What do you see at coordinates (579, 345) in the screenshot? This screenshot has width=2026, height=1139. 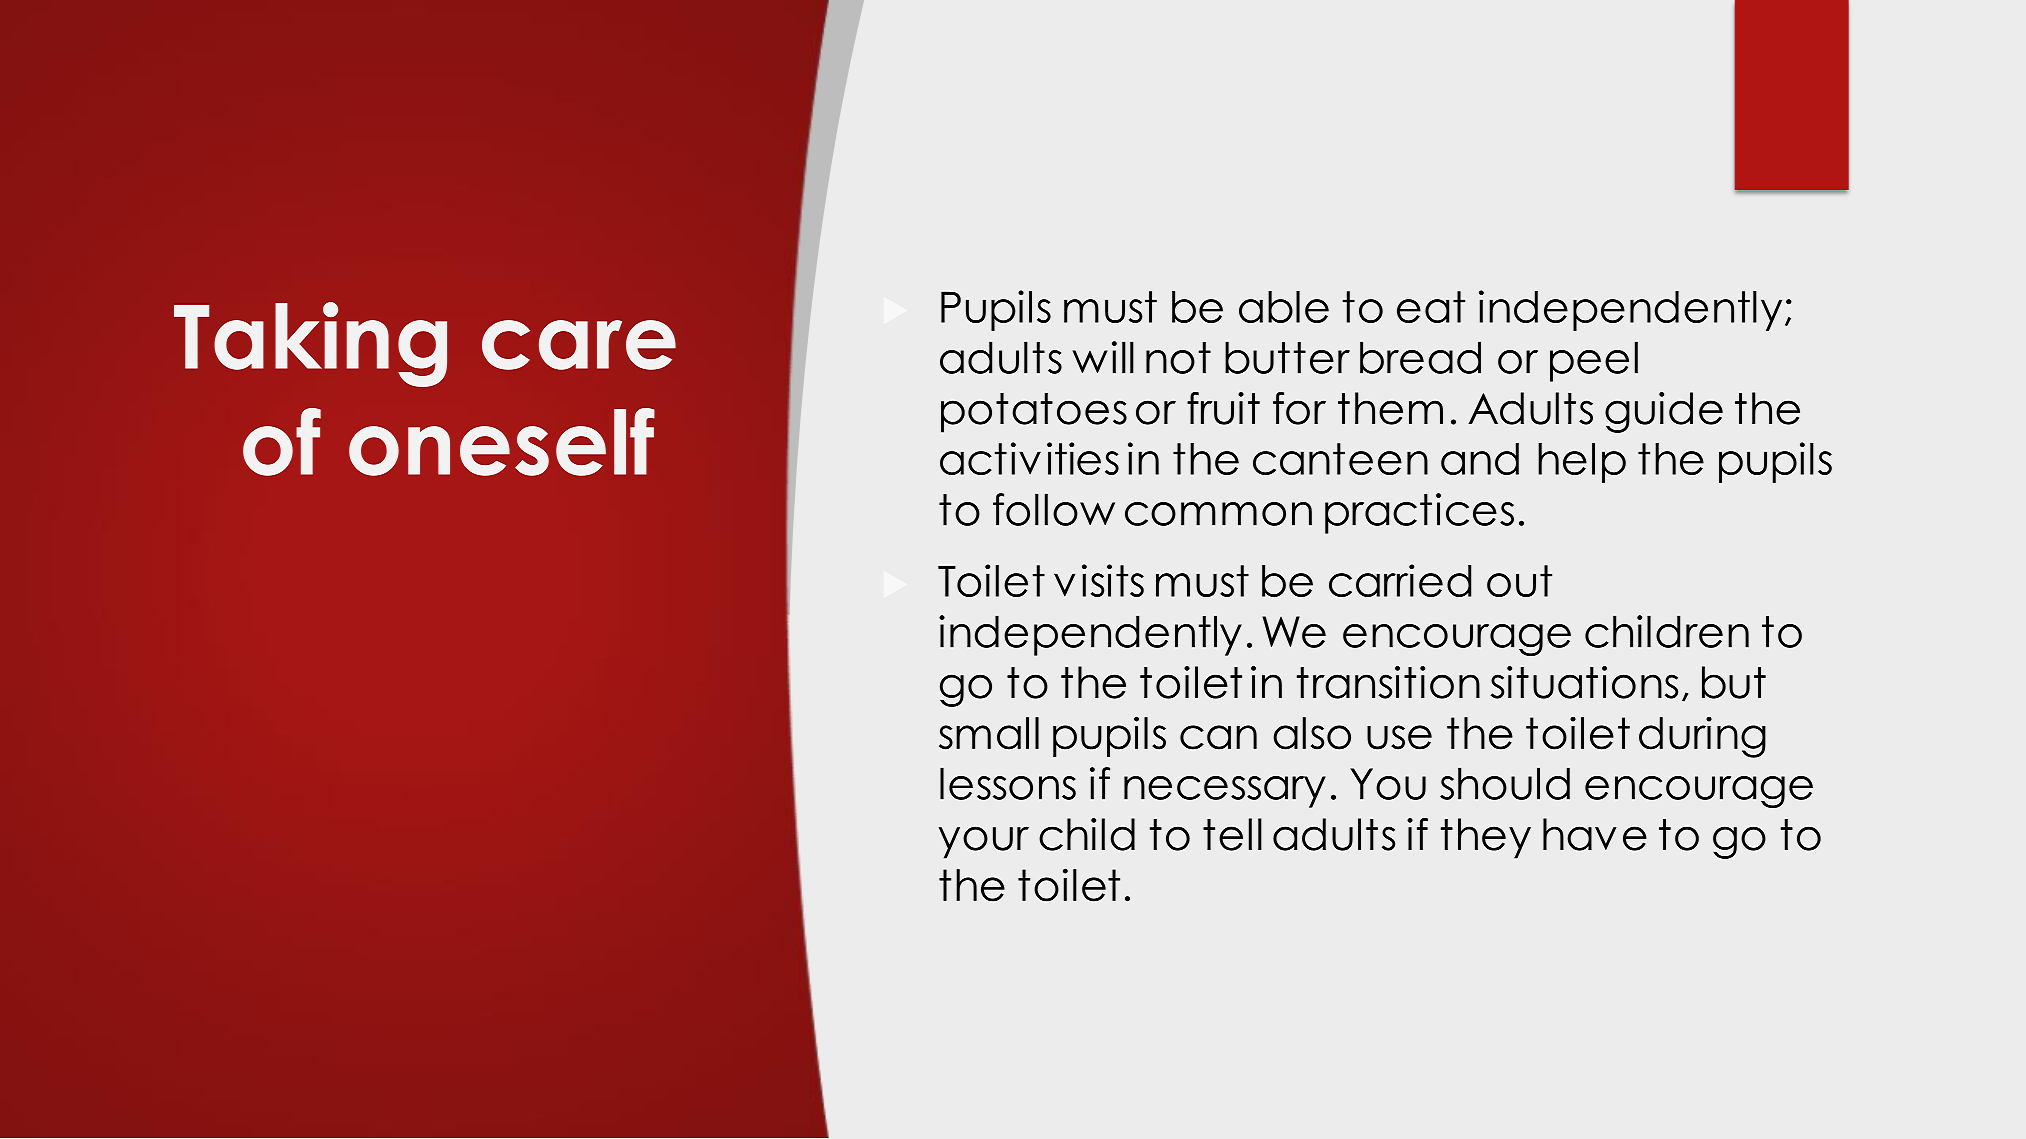 I see `care` at bounding box center [579, 345].
